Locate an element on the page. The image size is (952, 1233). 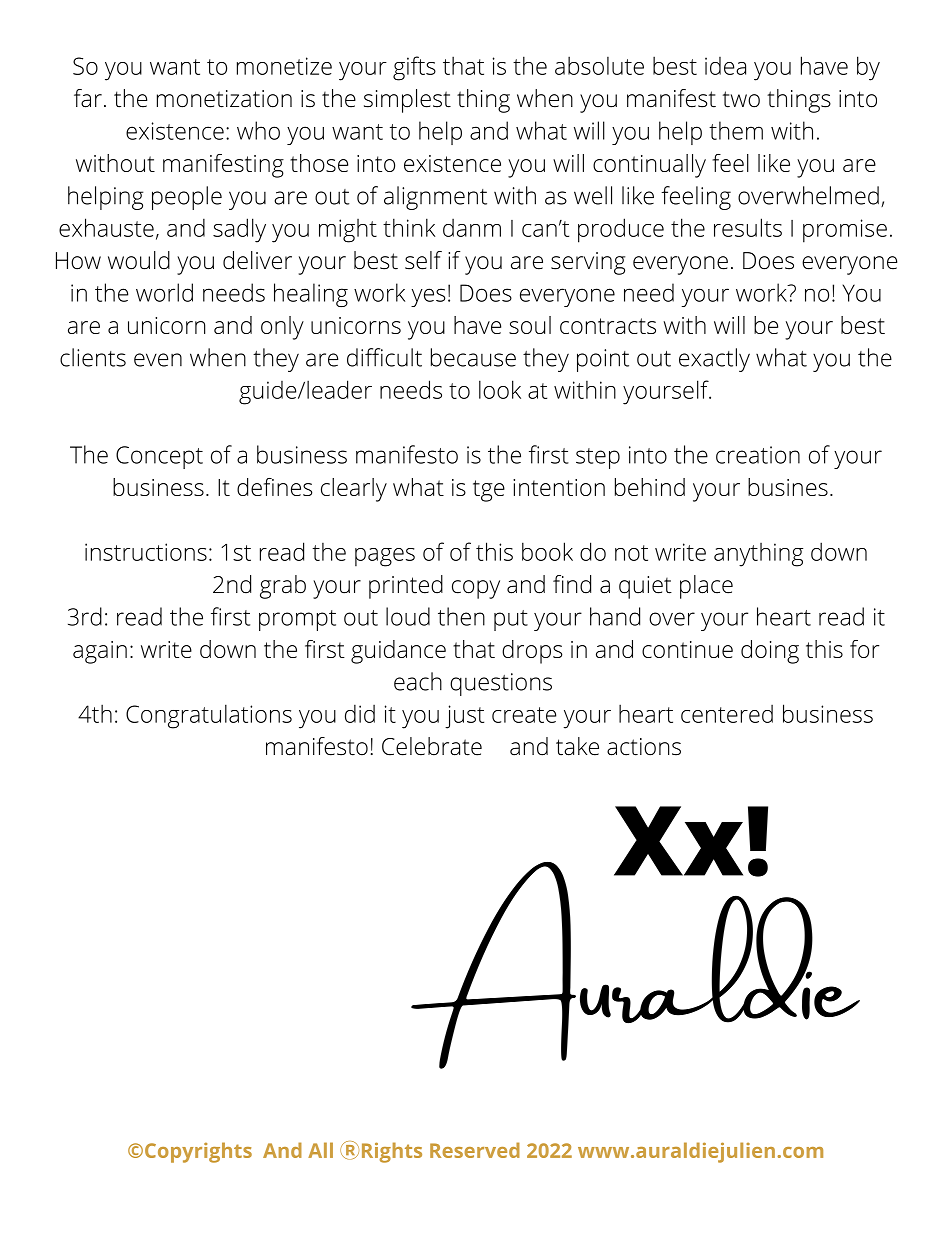
Reserved is located at coordinates (475, 1150).
